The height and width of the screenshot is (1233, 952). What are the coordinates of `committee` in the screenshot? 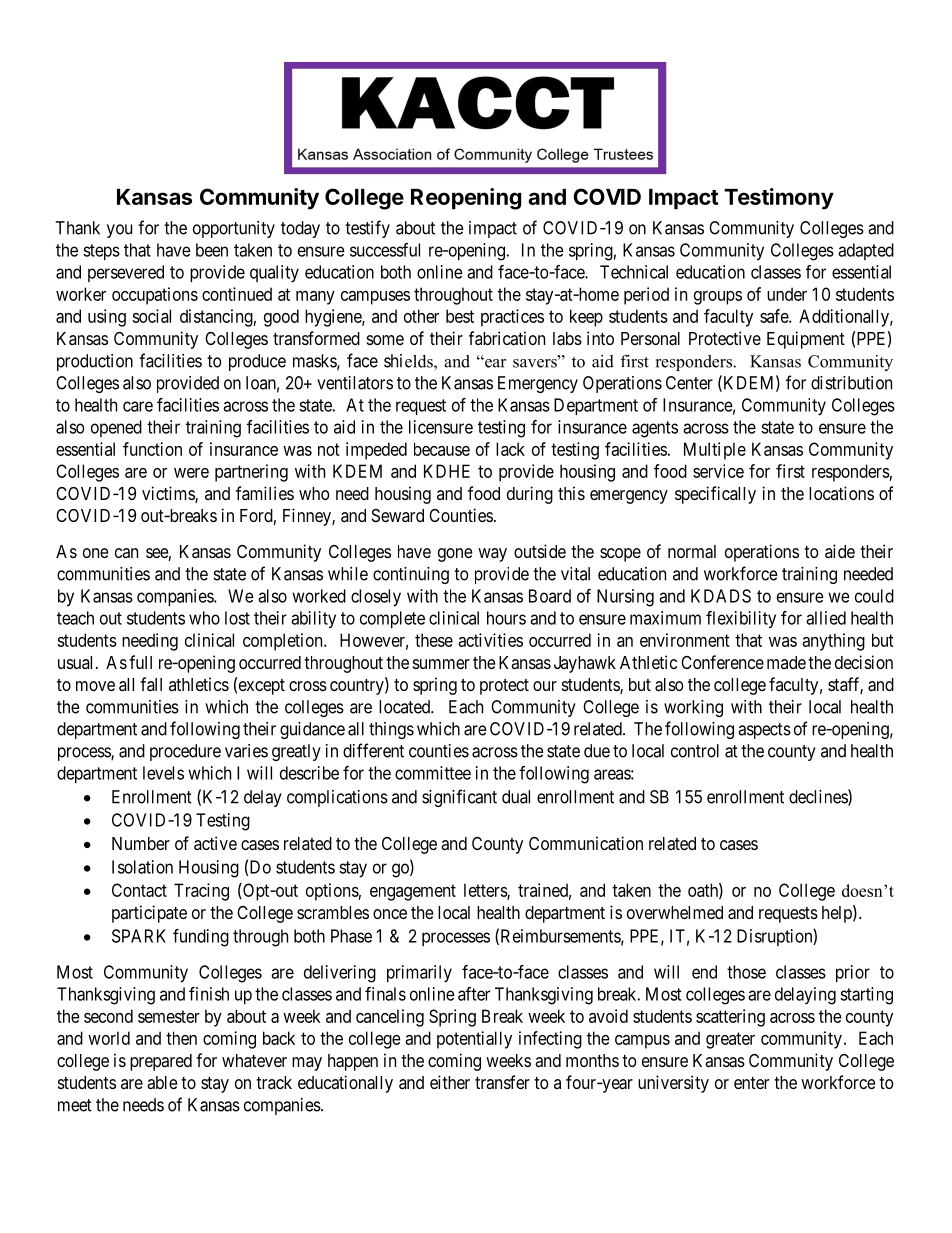 It's located at (433, 773).
